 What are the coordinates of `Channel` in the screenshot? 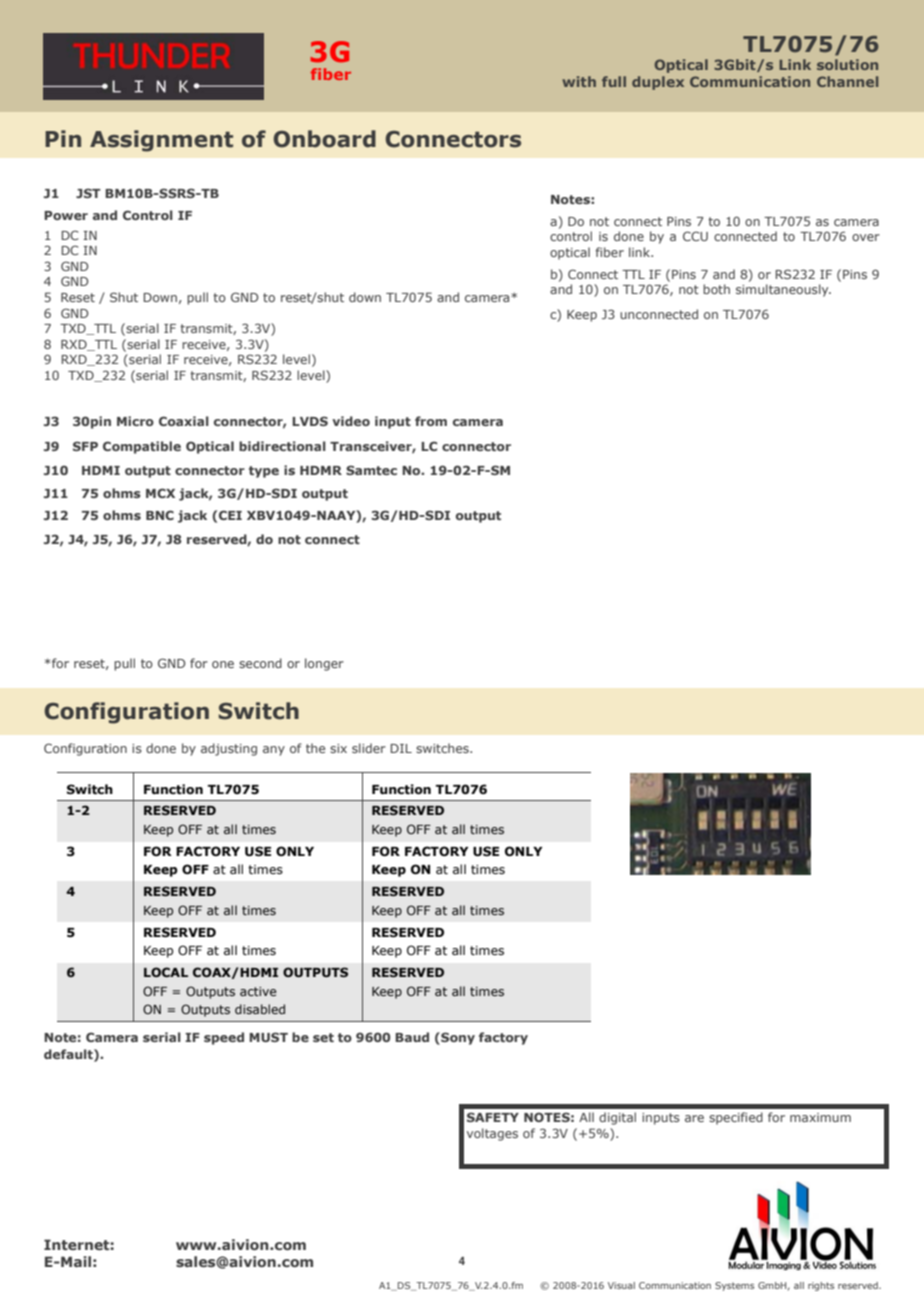 It's located at (847, 81).
